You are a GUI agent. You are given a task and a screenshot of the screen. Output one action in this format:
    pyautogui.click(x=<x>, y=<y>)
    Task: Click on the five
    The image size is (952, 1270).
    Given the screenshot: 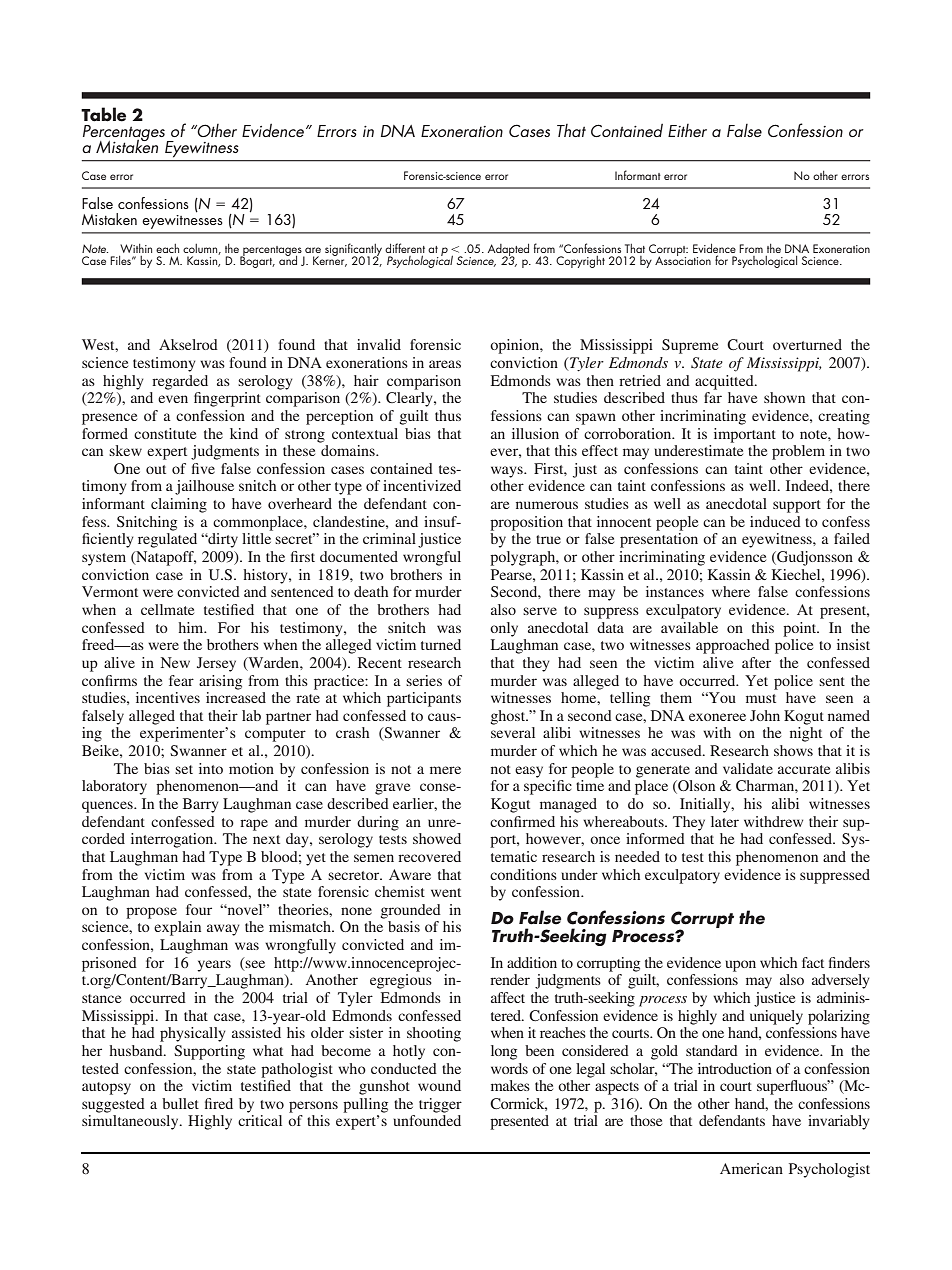 What is the action you would take?
    pyautogui.click(x=203, y=468)
